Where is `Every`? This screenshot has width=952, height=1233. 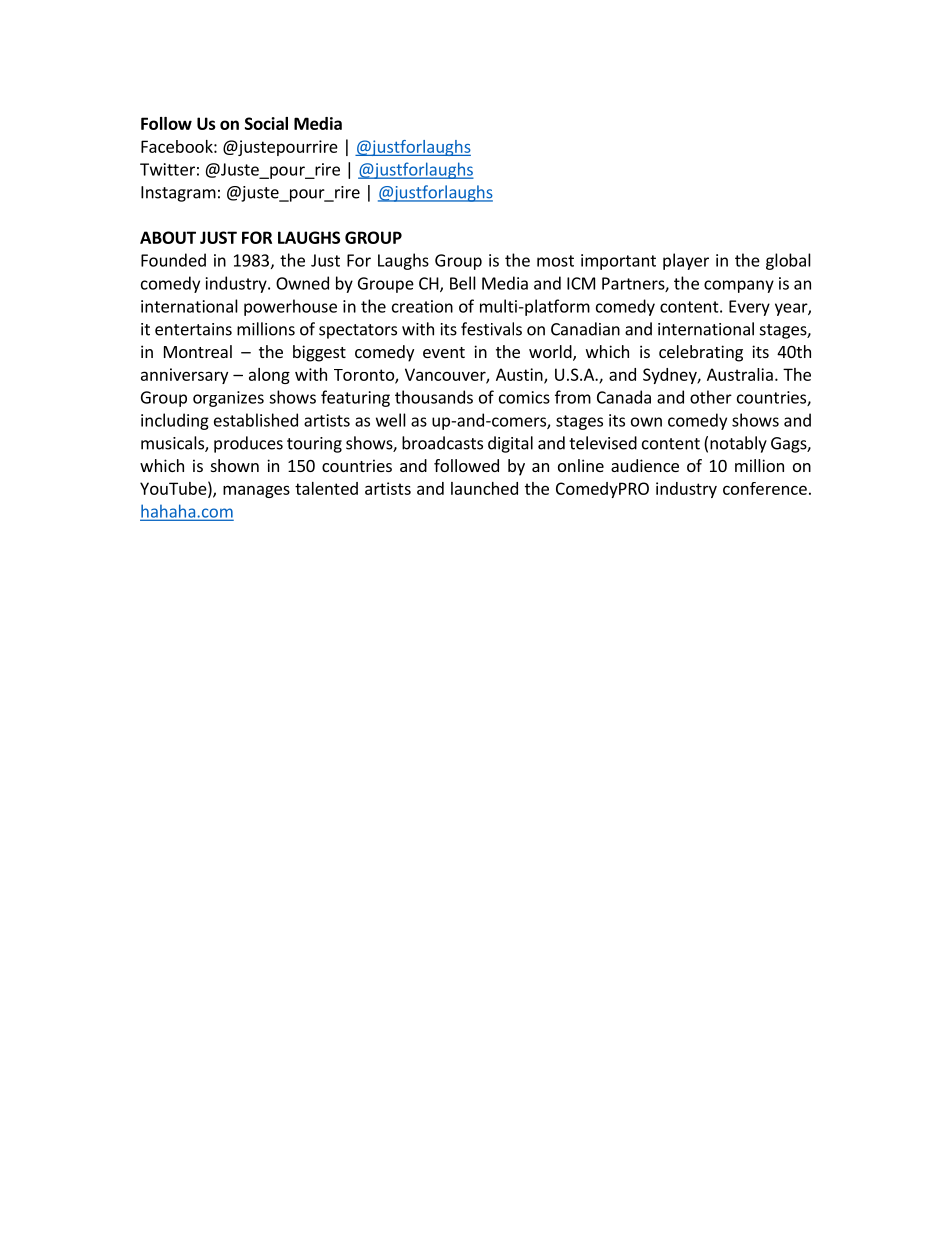 Every is located at coordinates (749, 308).
